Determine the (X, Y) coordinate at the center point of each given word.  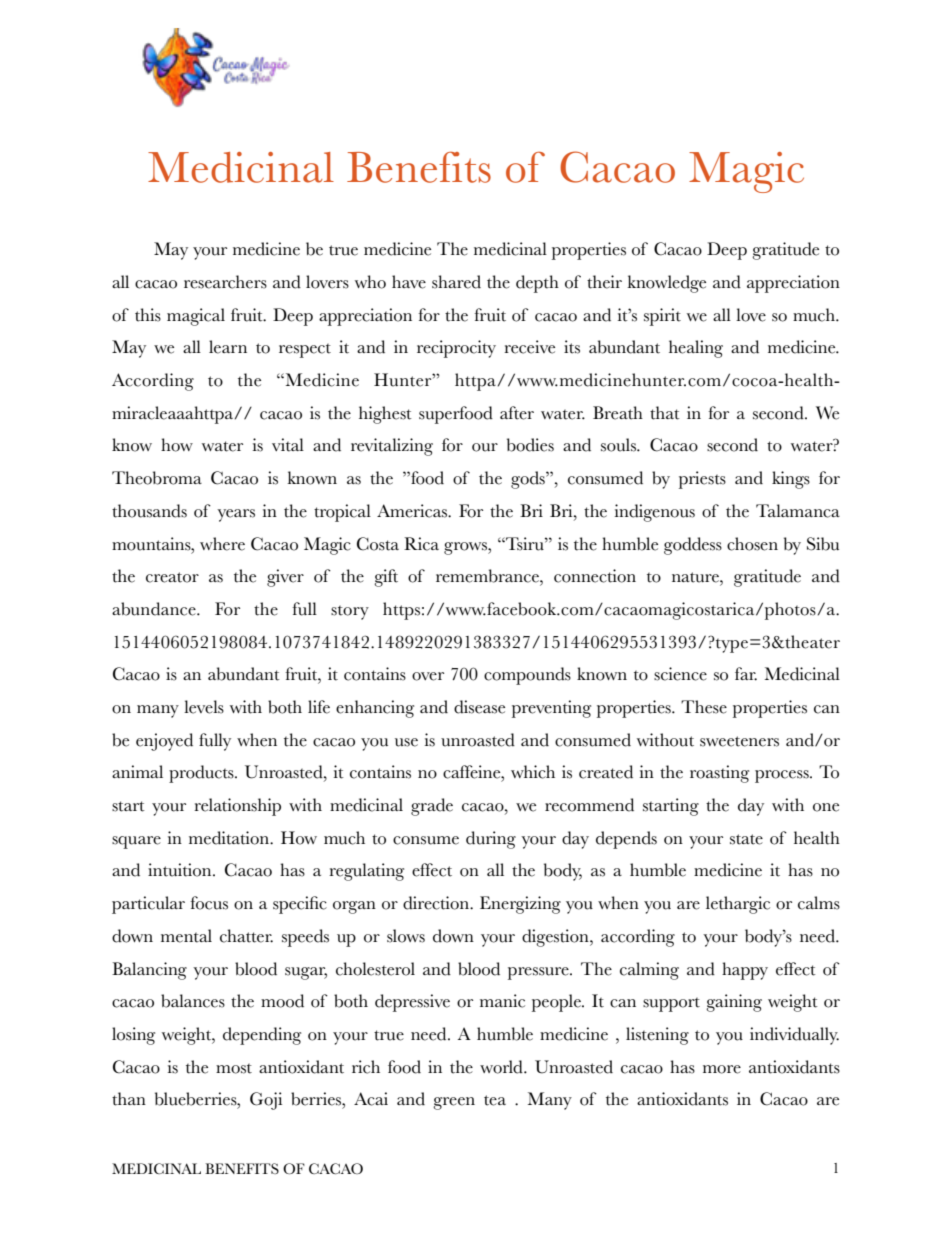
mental (186, 936)
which (533, 772)
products (202, 774)
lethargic (738, 905)
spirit (662, 317)
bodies (530, 445)
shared (456, 282)
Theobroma (157, 478)
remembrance (488, 576)
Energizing (520, 905)
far (746, 674)
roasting (719, 774)
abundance (155, 609)
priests (702, 480)
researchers (225, 282)
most (234, 1069)
